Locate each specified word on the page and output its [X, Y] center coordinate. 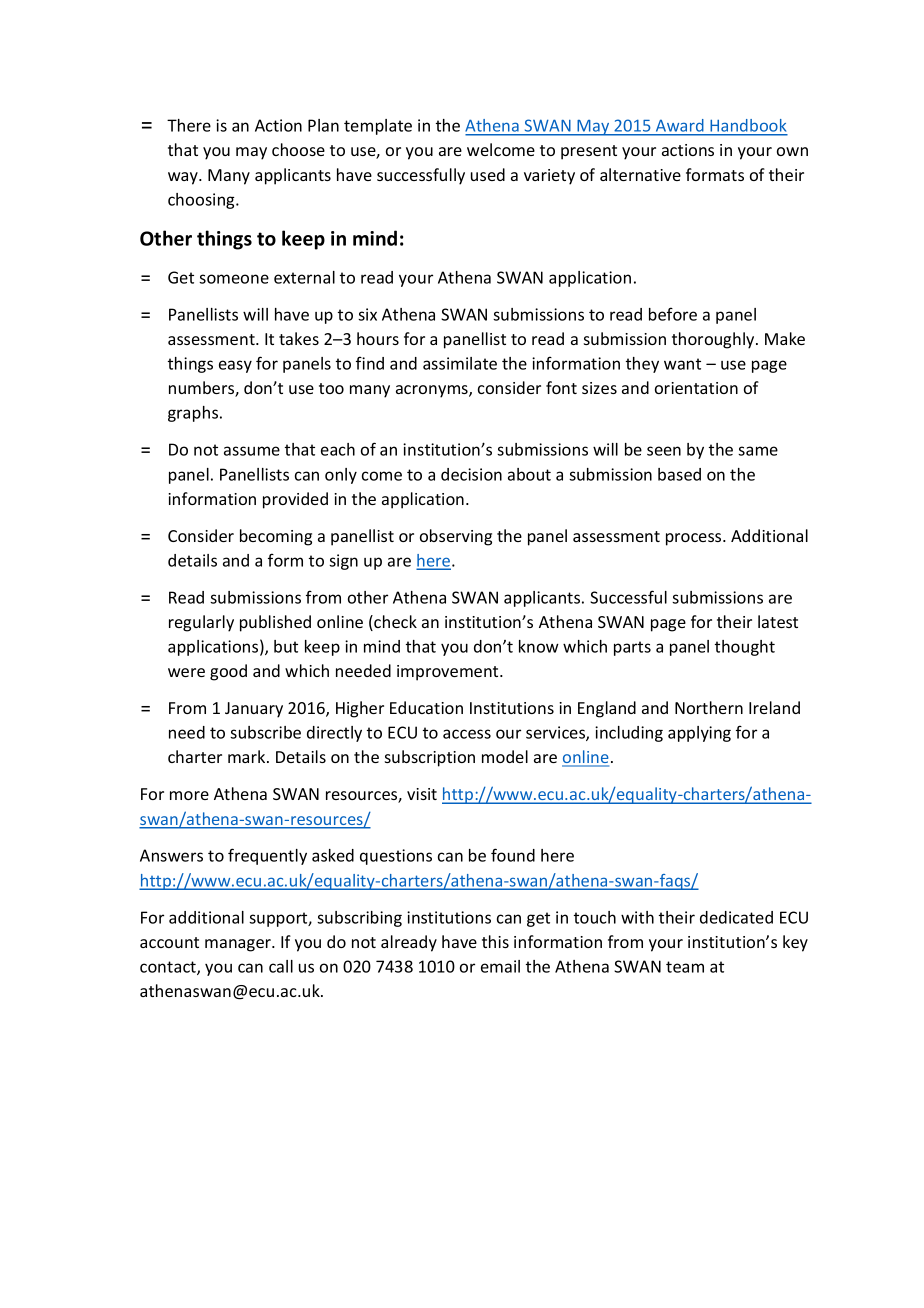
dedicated [736, 917]
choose [298, 149]
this [495, 941]
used [488, 174]
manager [239, 945]
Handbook [748, 127]
